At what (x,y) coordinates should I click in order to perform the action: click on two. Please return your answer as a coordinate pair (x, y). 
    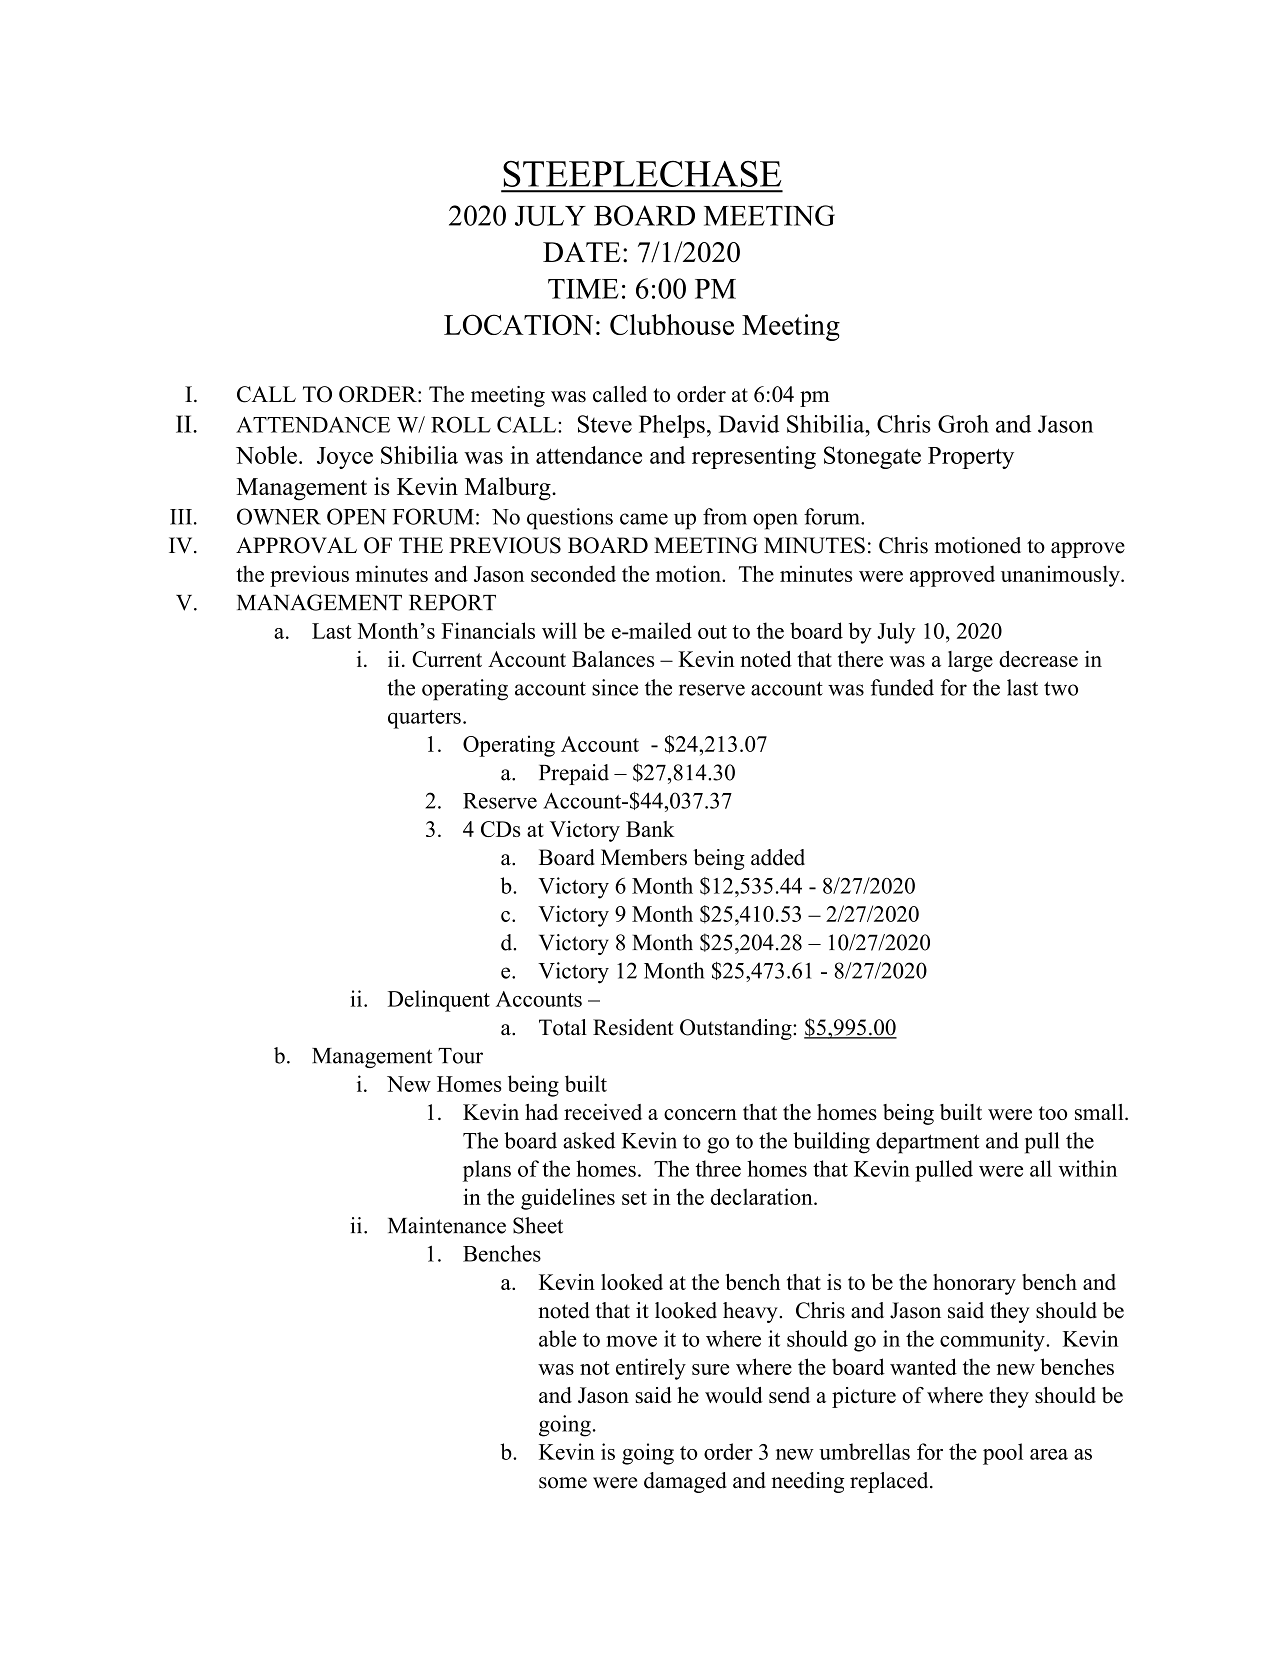
    Looking at the image, I should click on (1061, 688).
